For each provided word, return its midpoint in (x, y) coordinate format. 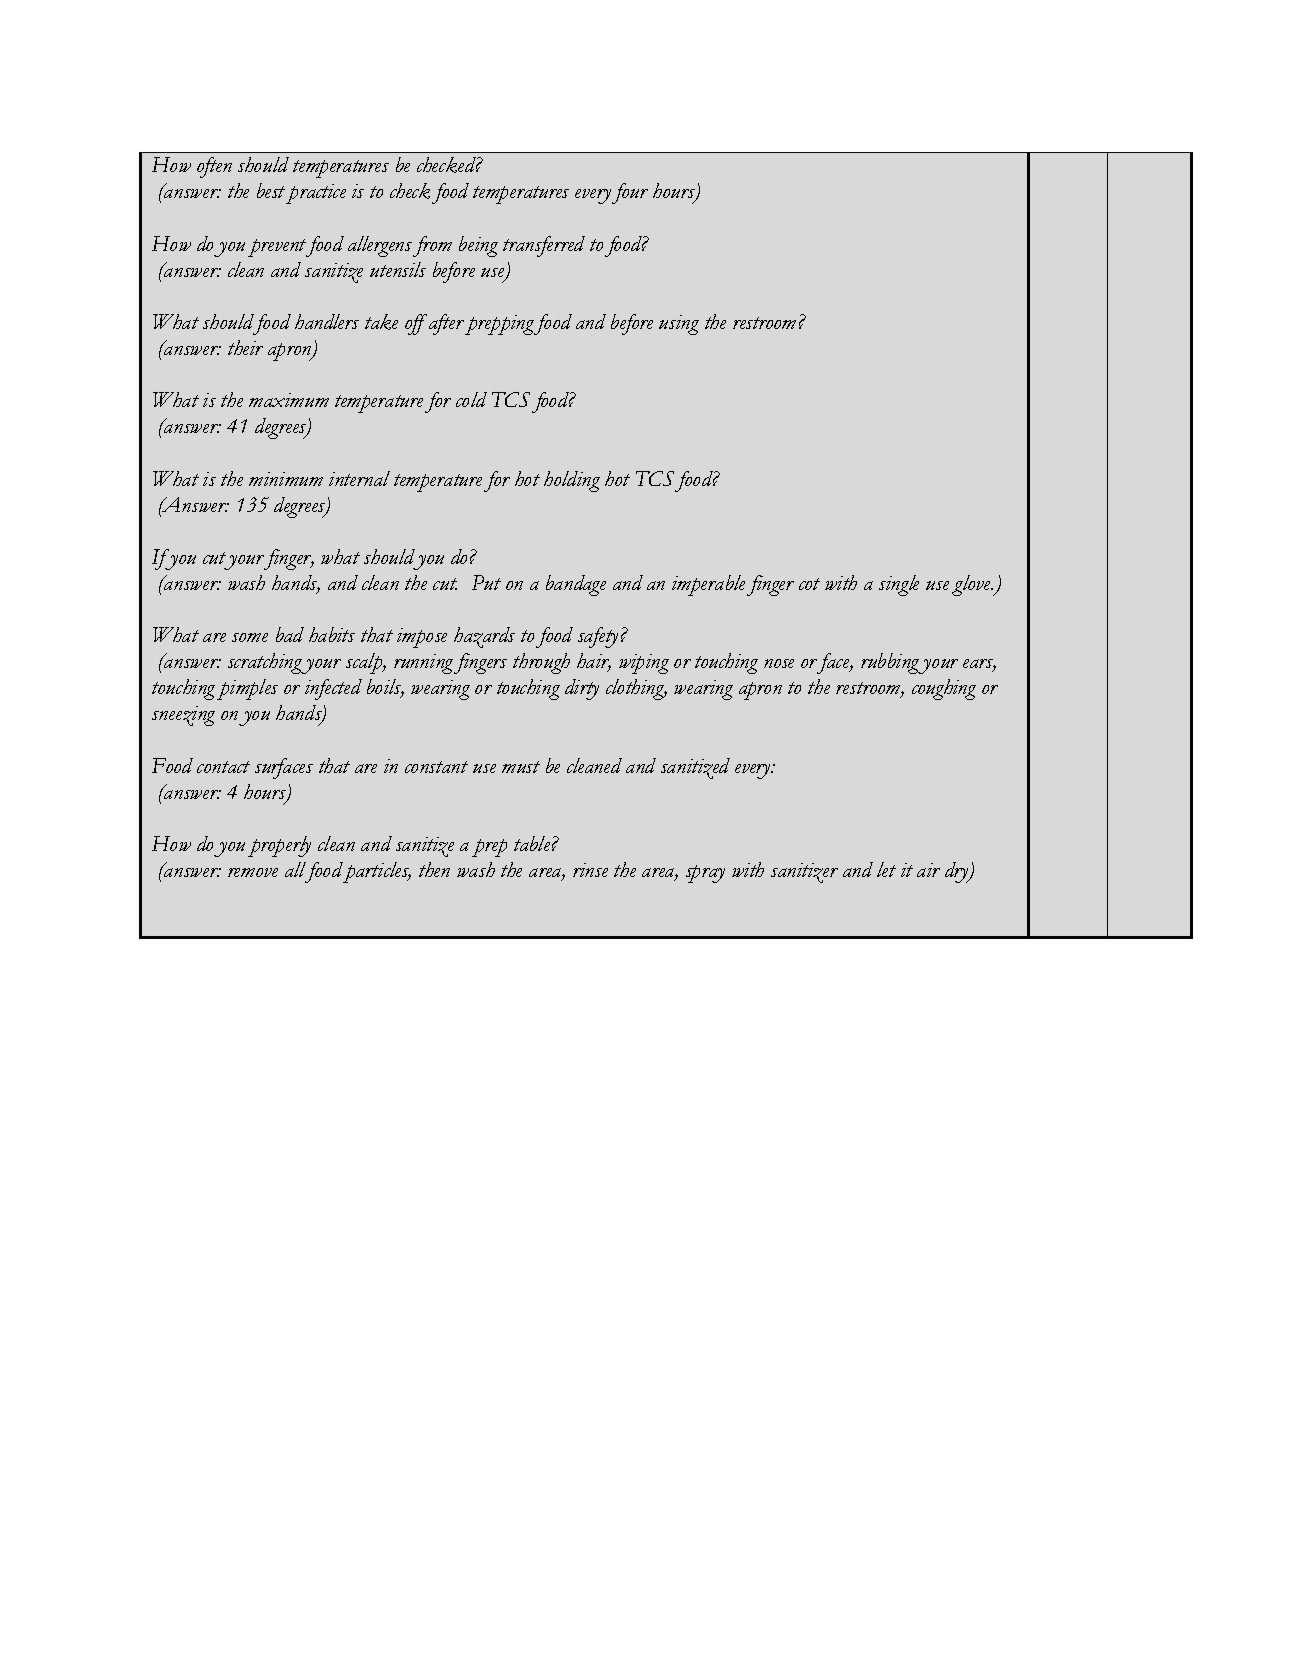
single (899, 585)
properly (279, 846)
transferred (544, 246)
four (630, 193)
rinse (590, 870)
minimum (286, 479)
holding (572, 481)
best (271, 190)
